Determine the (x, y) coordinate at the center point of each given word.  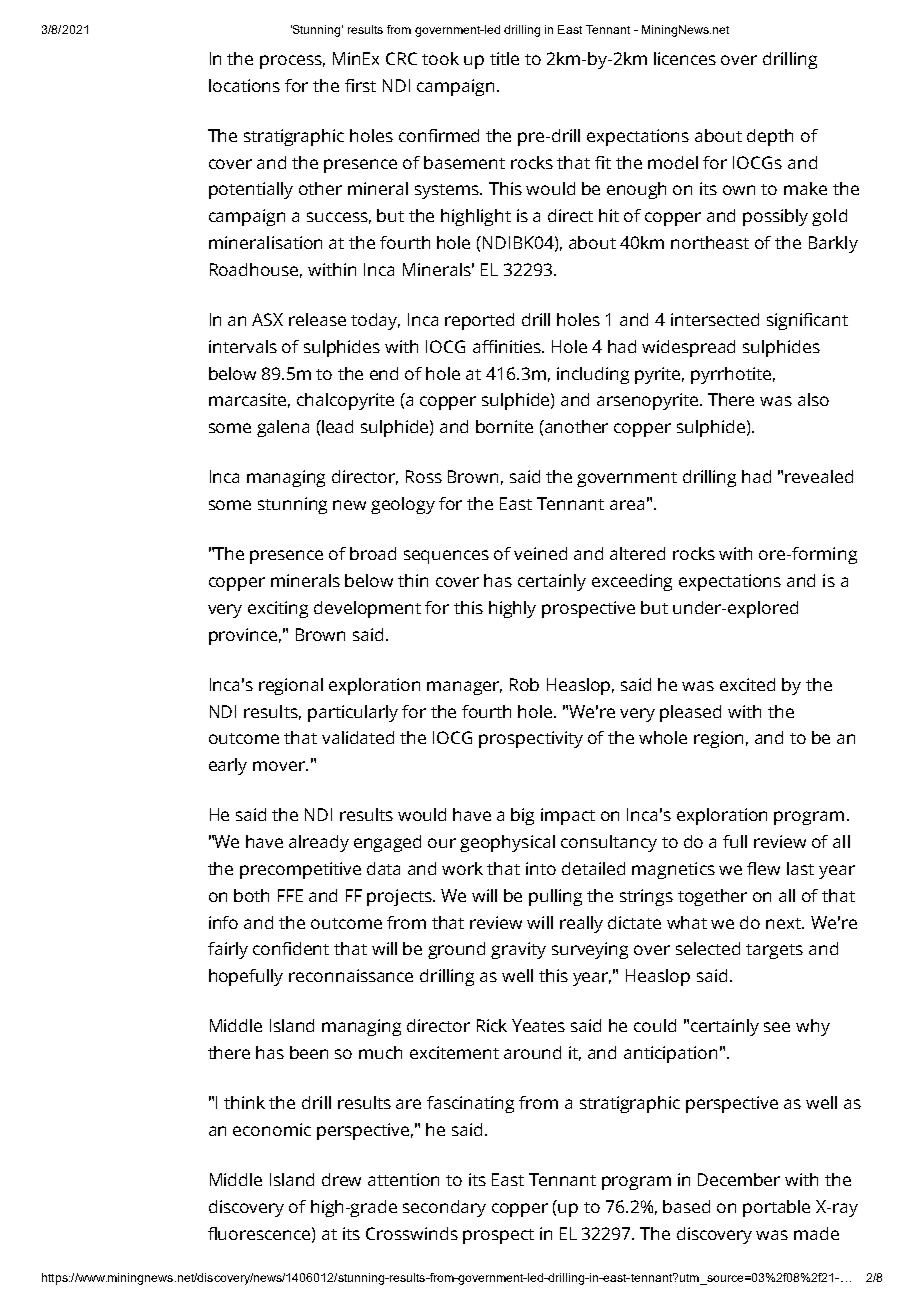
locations (244, 85)
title (504, 58)
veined (540, 553)
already (319, 843)
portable (776, 1208)
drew (341, 1179)
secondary (444, 1208)
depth (770, 137)
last (800, 868)
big (522, 816)
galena (283, 428)
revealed (819, 476)
